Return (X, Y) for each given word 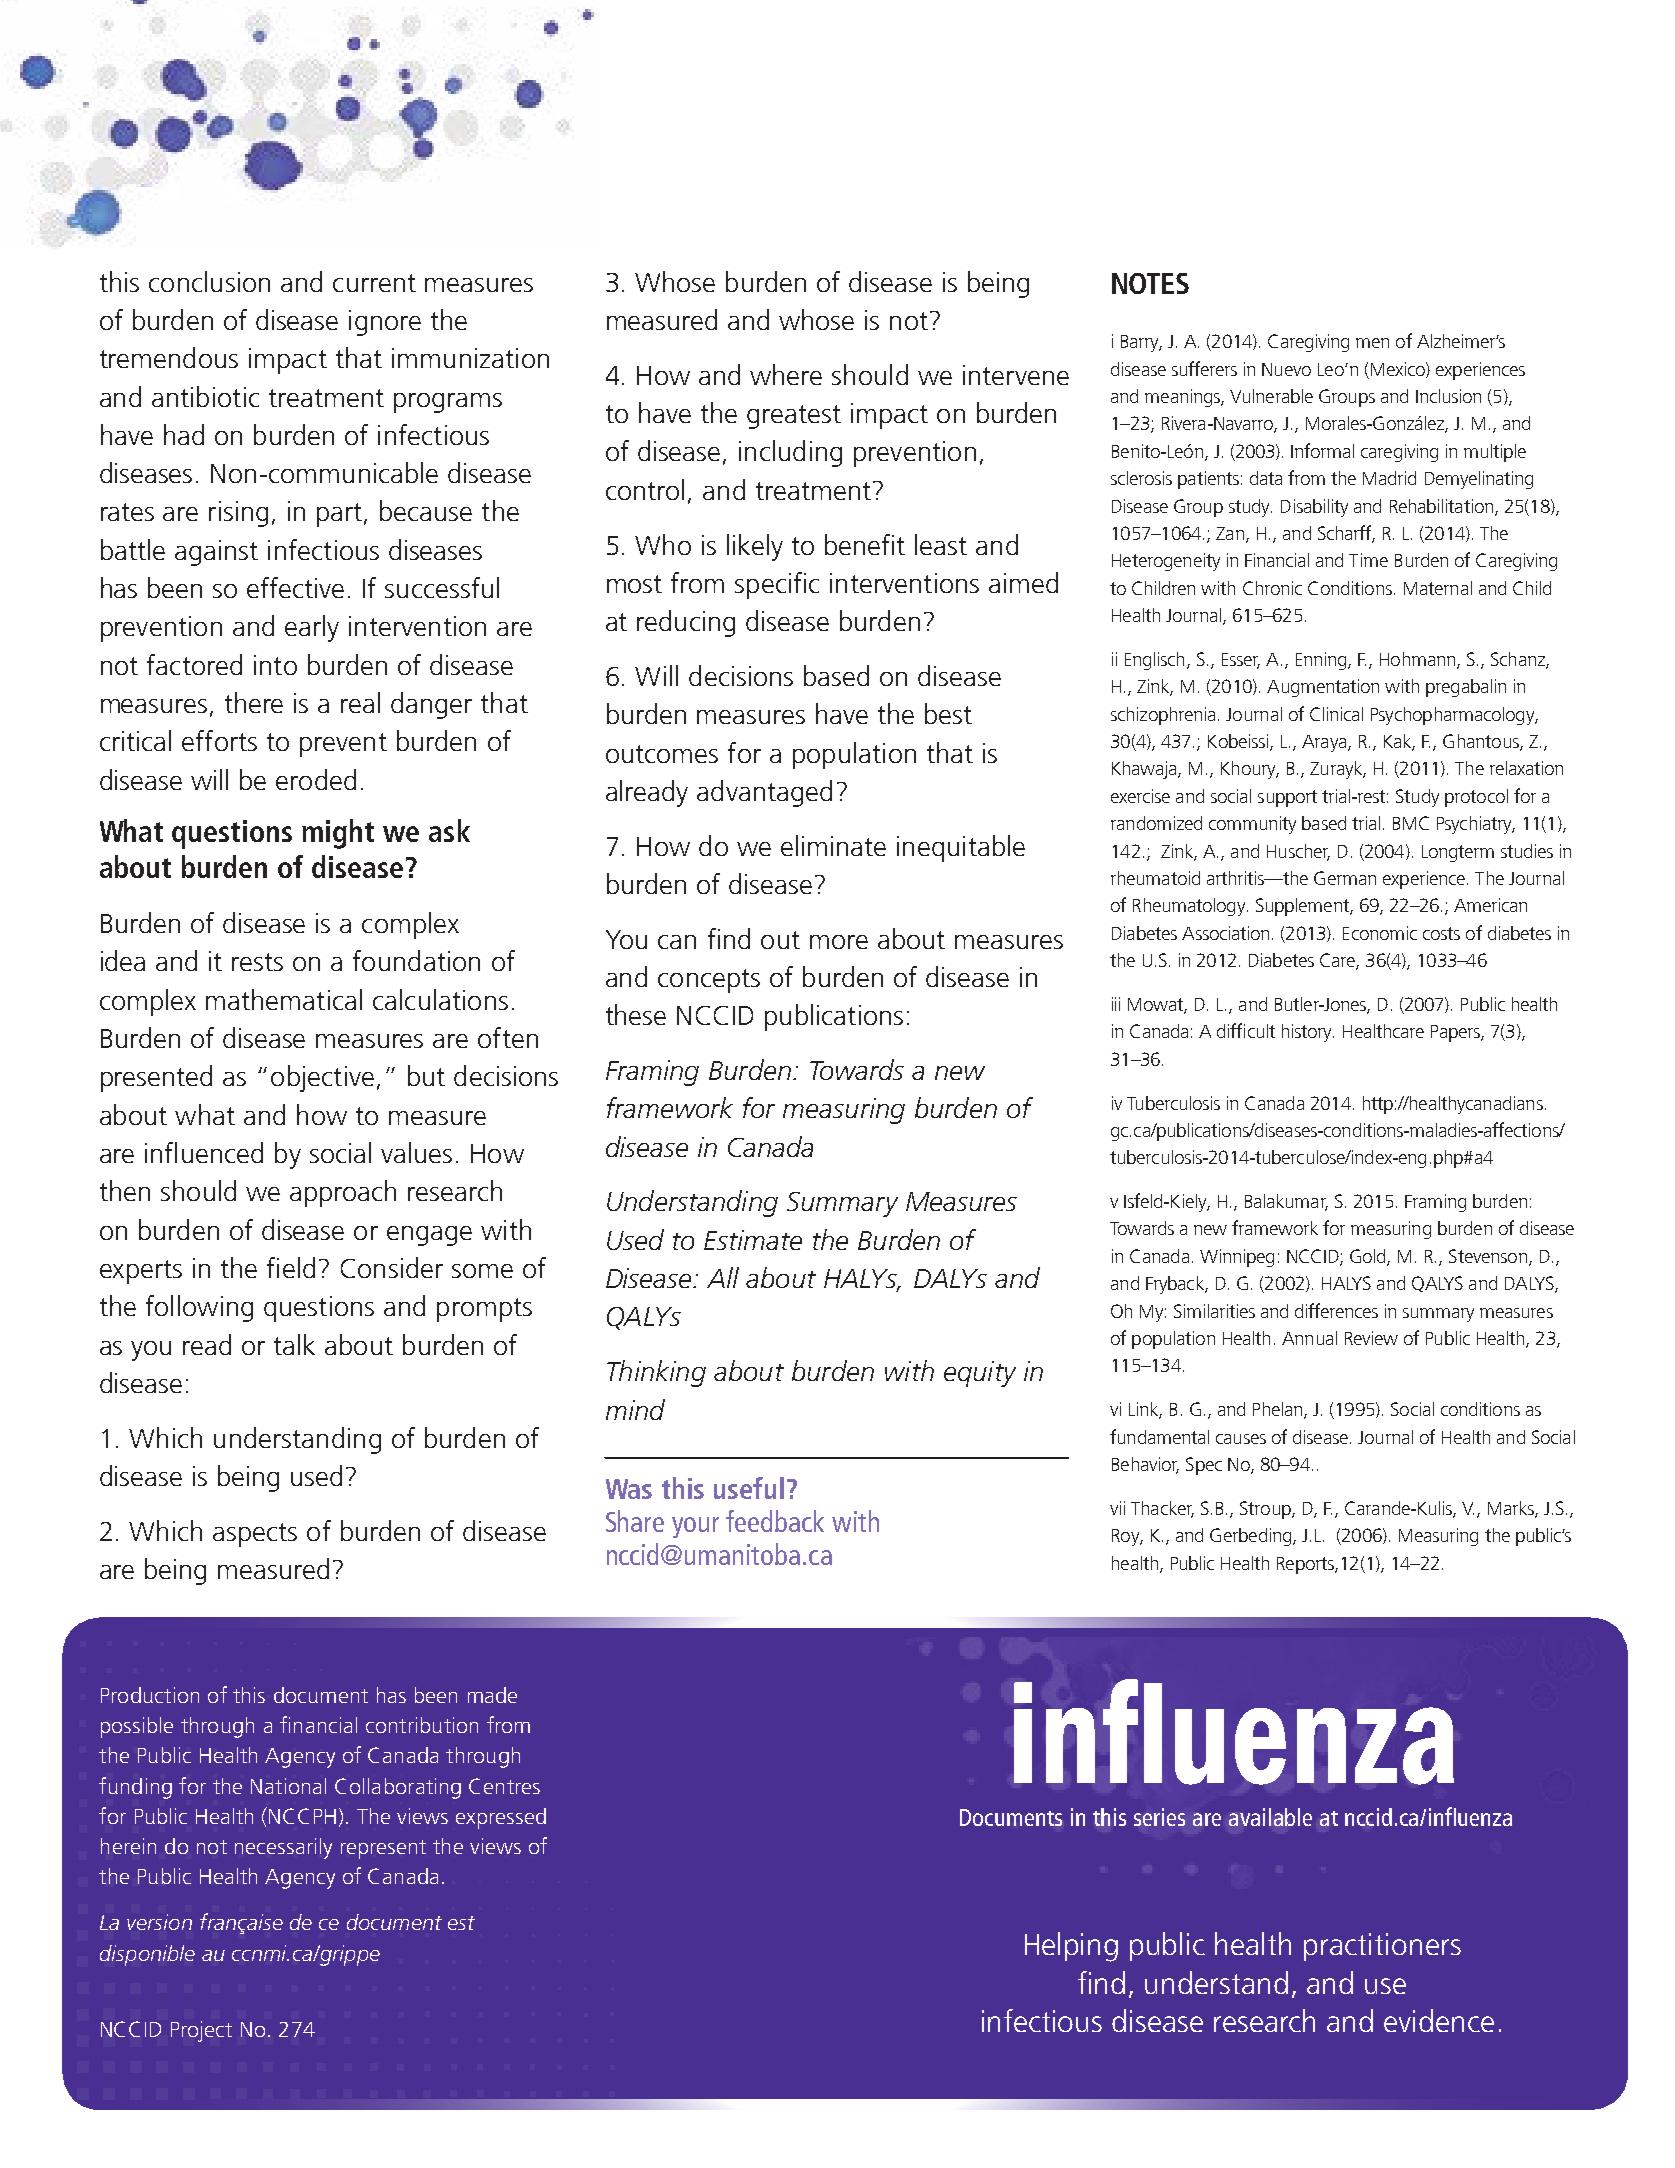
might (338, 834)
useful (749, 1488)
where (786, 374)
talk (294, 1344)
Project (201, 2031)
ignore (385, 323)
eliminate (833, 845)
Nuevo (1286, 369)
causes (1241, 1439)
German (1345, 878)
